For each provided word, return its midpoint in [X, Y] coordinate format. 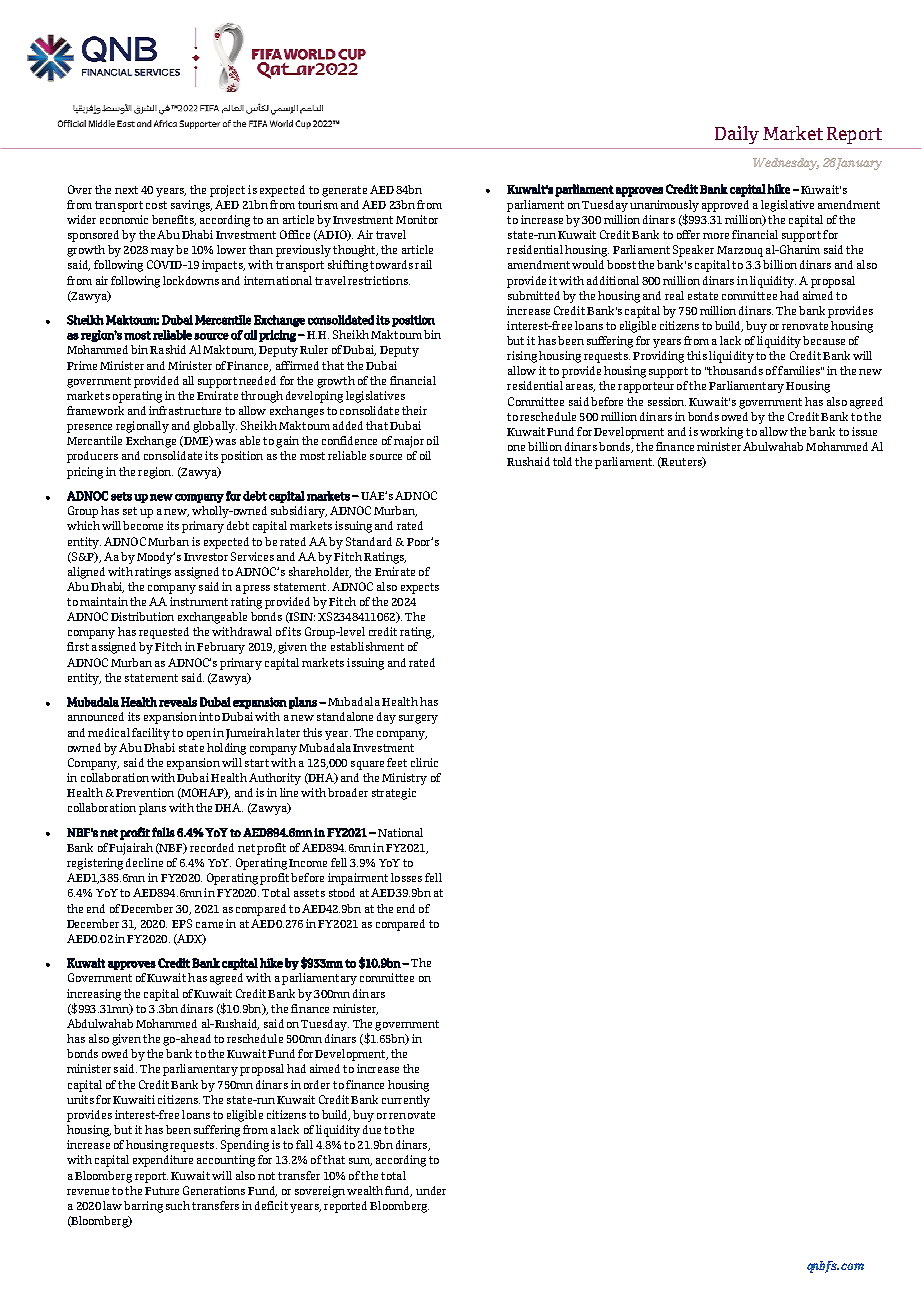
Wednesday [786, 164]
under [431, 1190]
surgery [418, 719]
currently [406, 1101]
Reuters [682, 462]
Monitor [417, 219]
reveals [178, 702]
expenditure [163, 1161]
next [126, 190]
